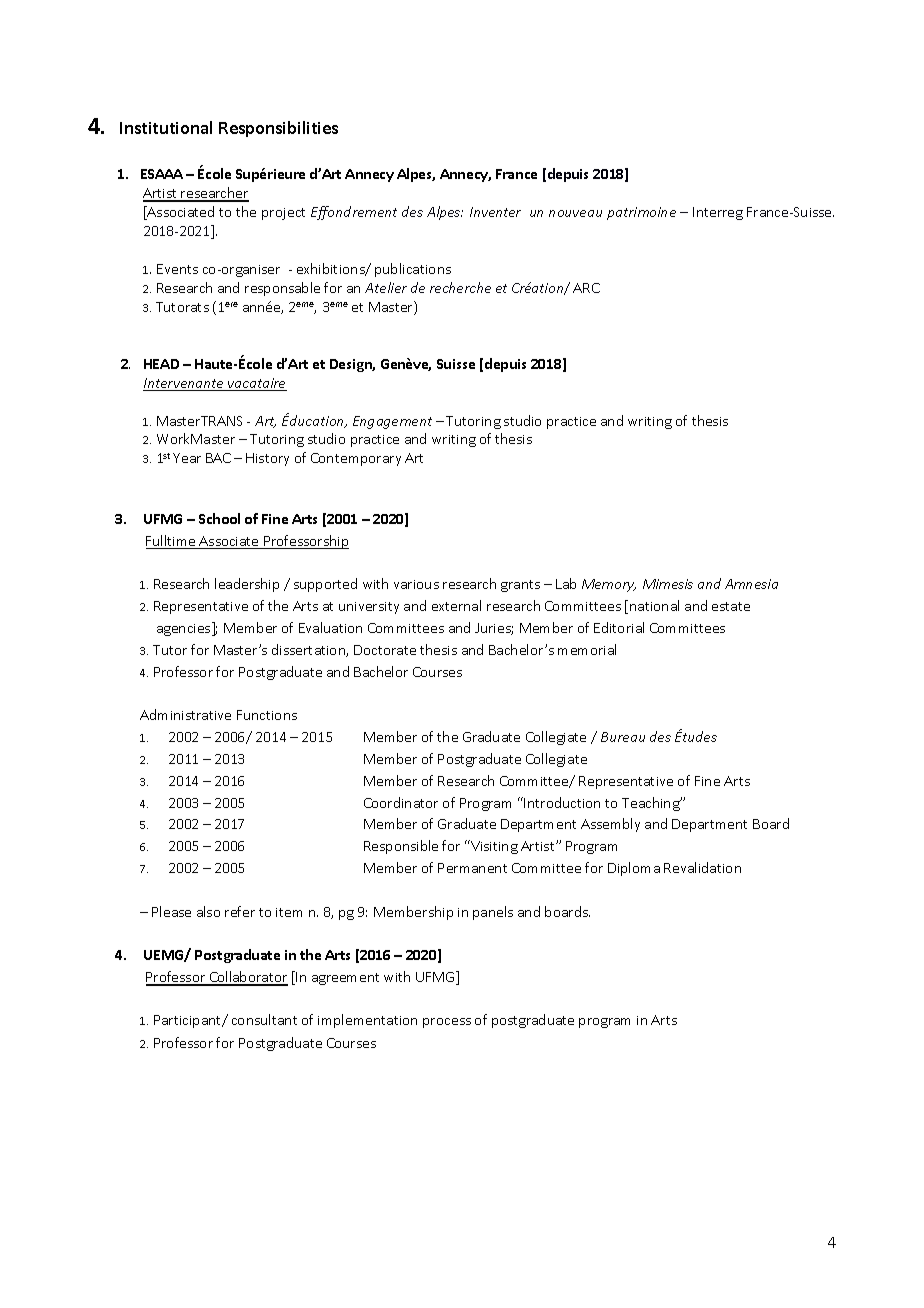 This screenshot has width=924, height=1308. What do you see at coordinates (456, 605) in the screenshot?
I see `external` at bounding box center [456, 605].
